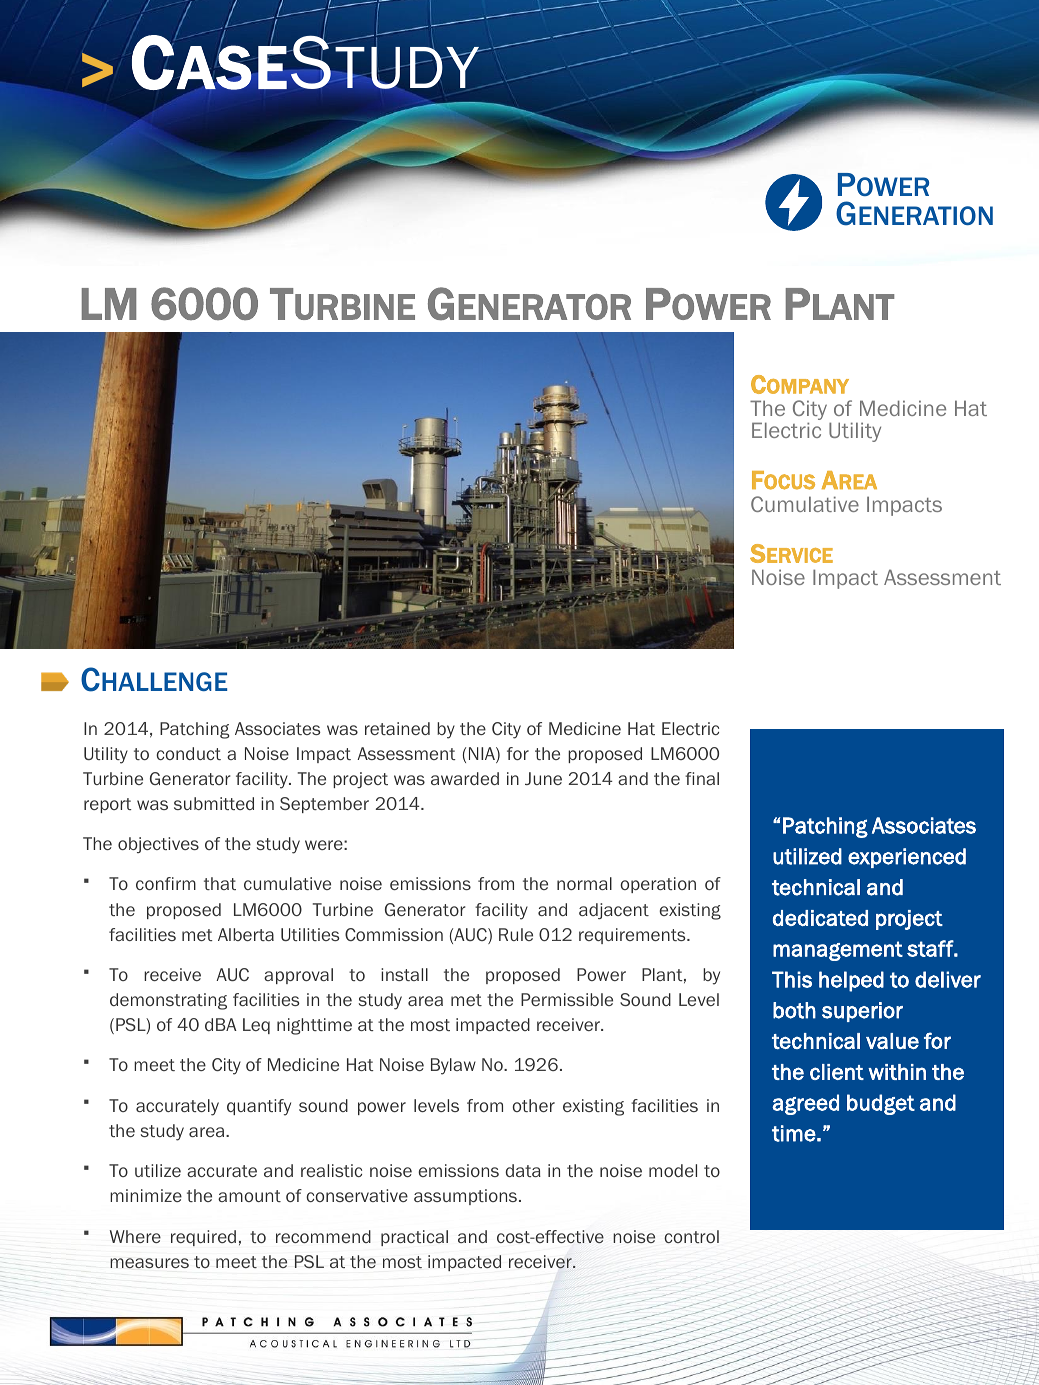  Describe the element at coordinates (567, 999) in the document. I see `Permissible` at that location.
